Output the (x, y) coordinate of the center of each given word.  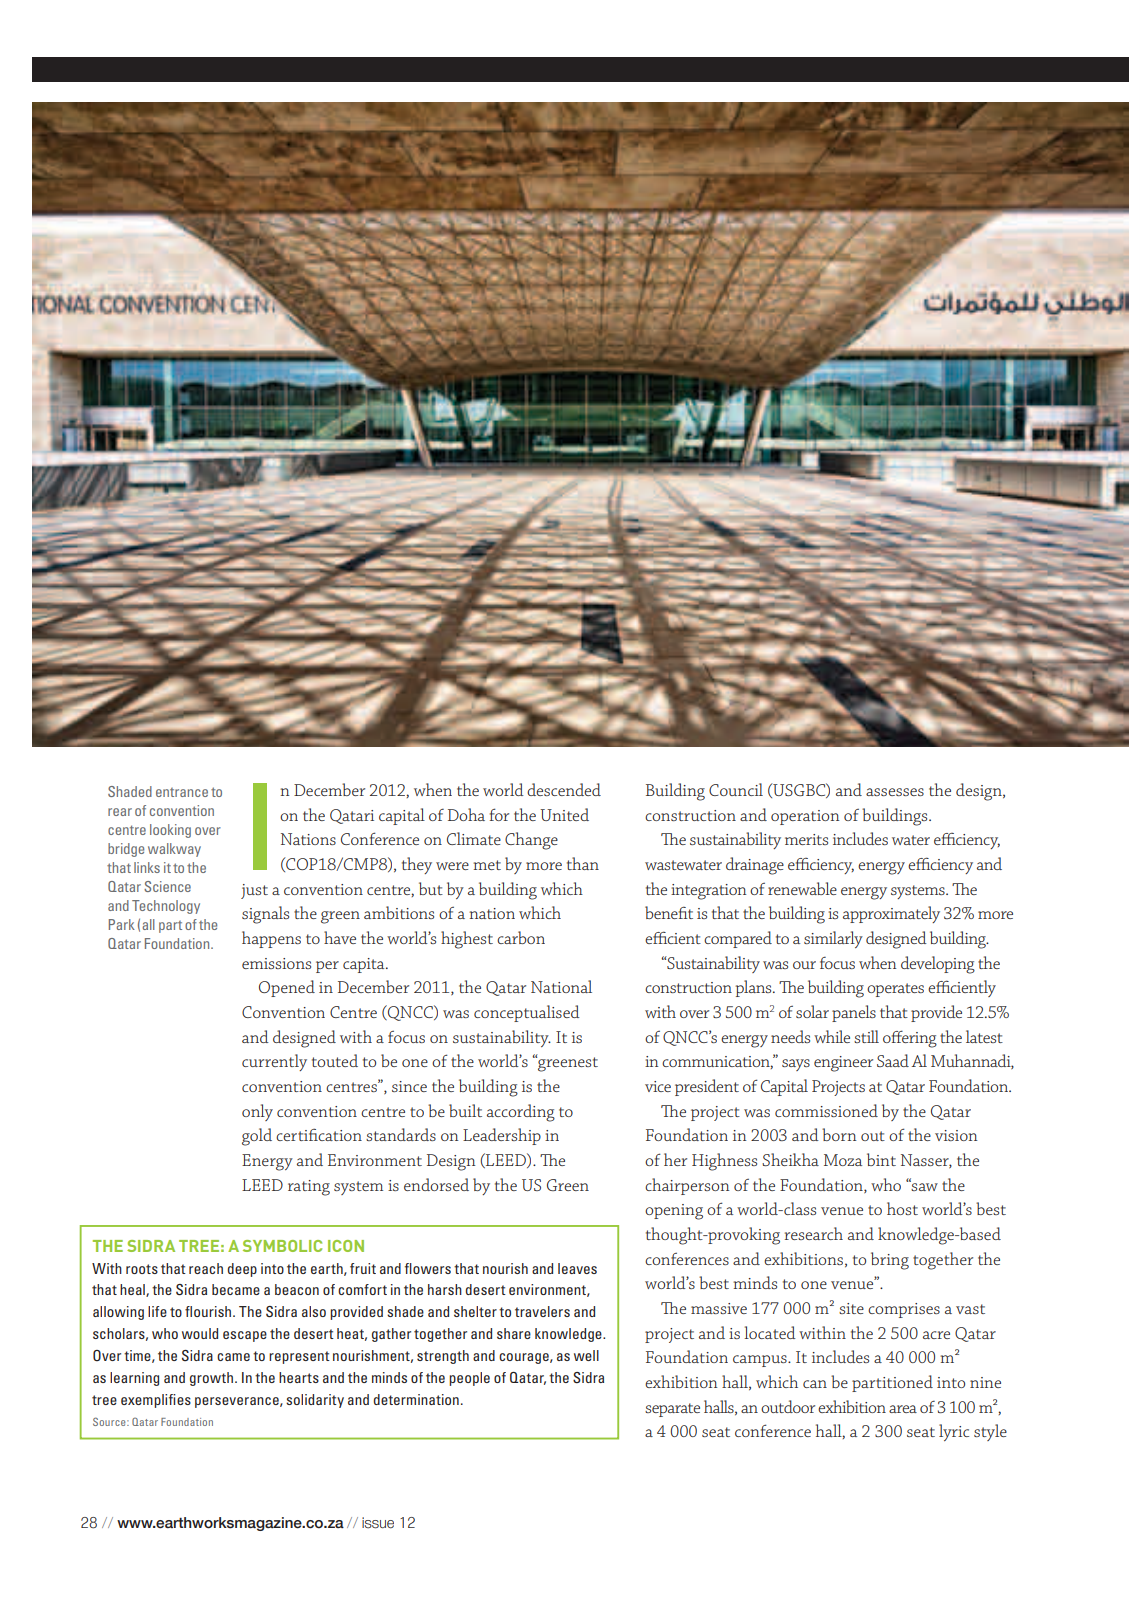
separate (672, 1410)
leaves (577, 1268)
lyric (954, 1432)
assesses (895, 792)
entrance (182, 792)
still (866, 1036)
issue (378, 1523)
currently (274, 1062)
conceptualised (527, 1013)
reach (206, 1268)
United (564, 814)
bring (890, 1261)
